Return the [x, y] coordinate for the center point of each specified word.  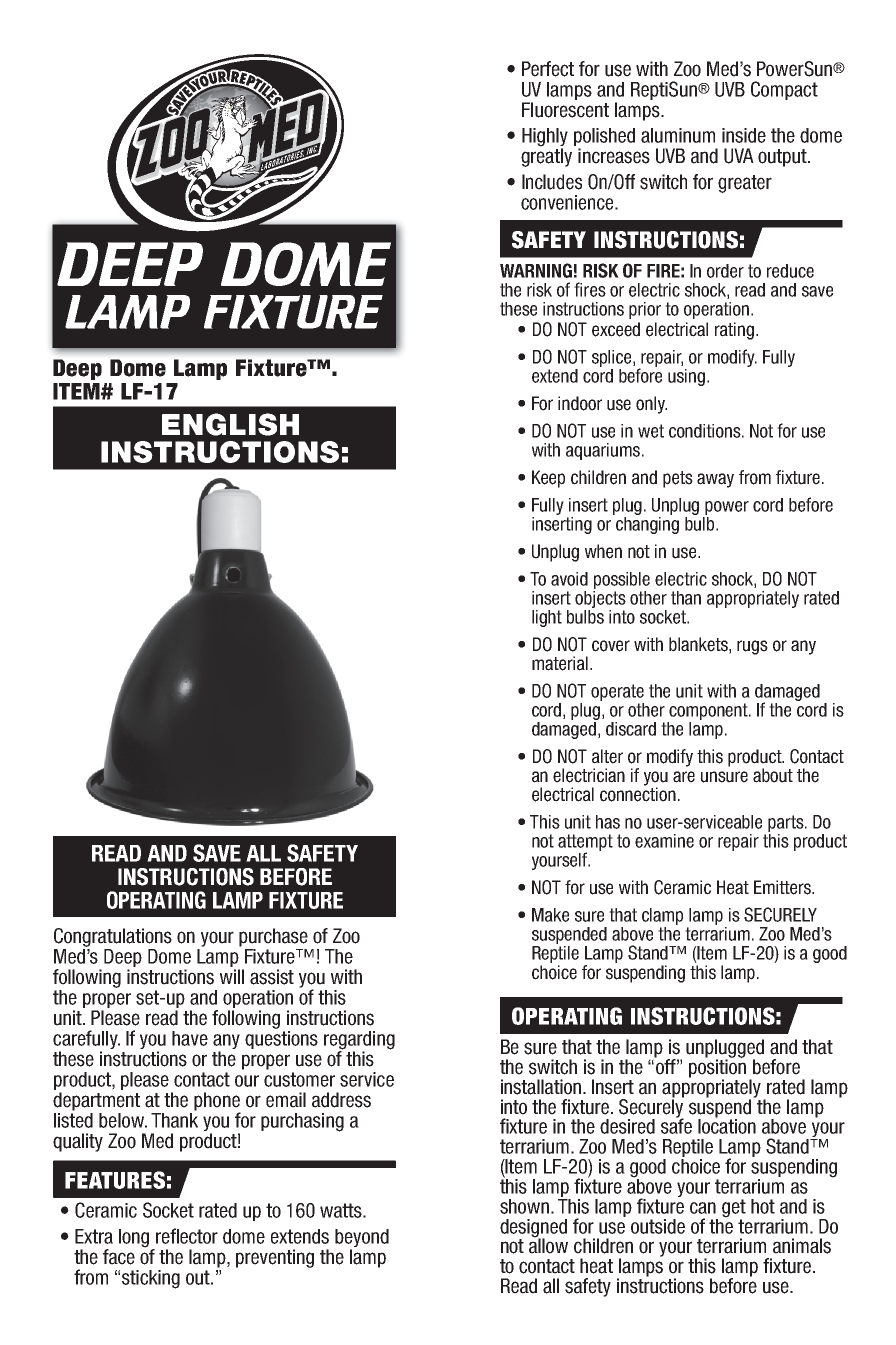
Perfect [548, 69]
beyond [362, 1239]
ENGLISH [230, 424]
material [560, 663]
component [709, 711]
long [135, 1239]
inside [744, 135]
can [703, 1208]
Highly [545, 138]
